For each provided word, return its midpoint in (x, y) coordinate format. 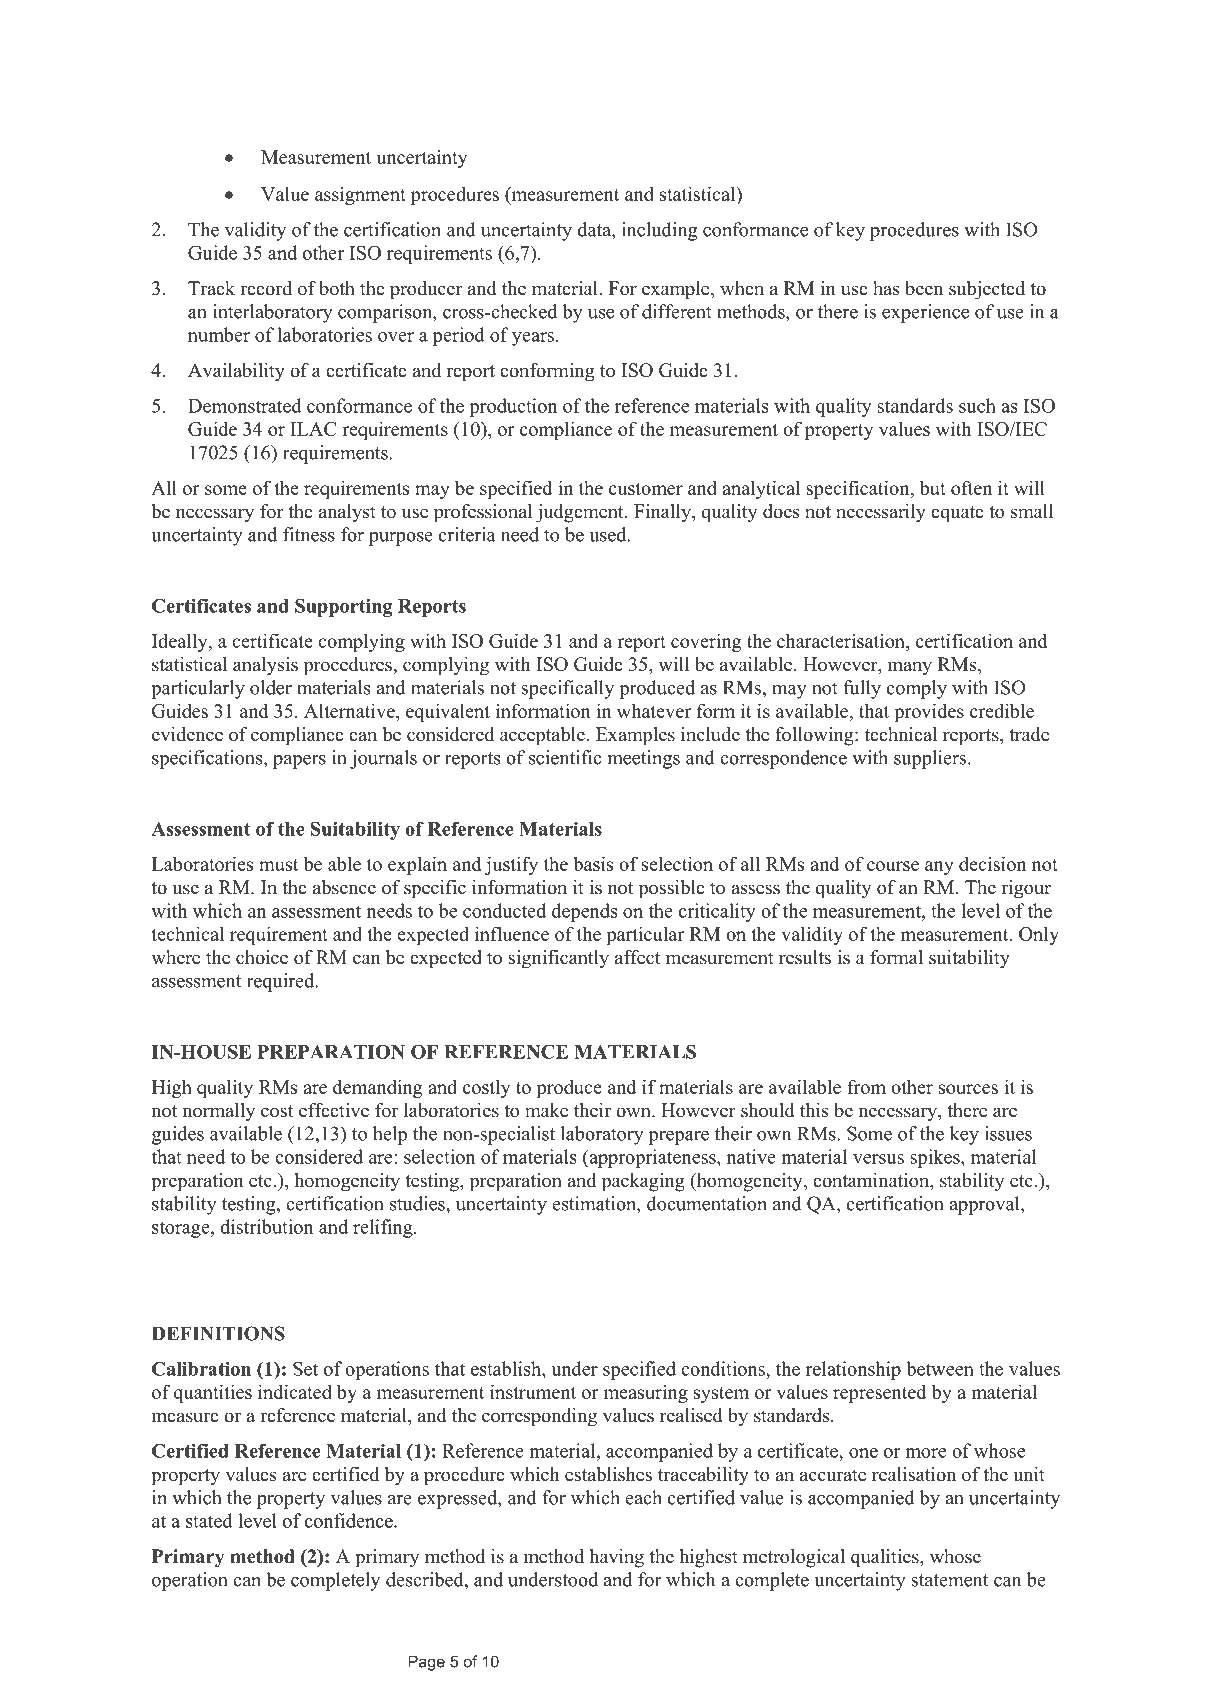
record (266, 288)
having (617, 1558)
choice (262, 957)
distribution (267, 1226)
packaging (643, 1182)
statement (949, 1580)
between (940, 1368)
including (659, 231)
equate (957, 514)
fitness (309, 534)
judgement (581, 513)
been (924, 288)
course (893, 866)
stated (209, 1520)
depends (584, 912)
